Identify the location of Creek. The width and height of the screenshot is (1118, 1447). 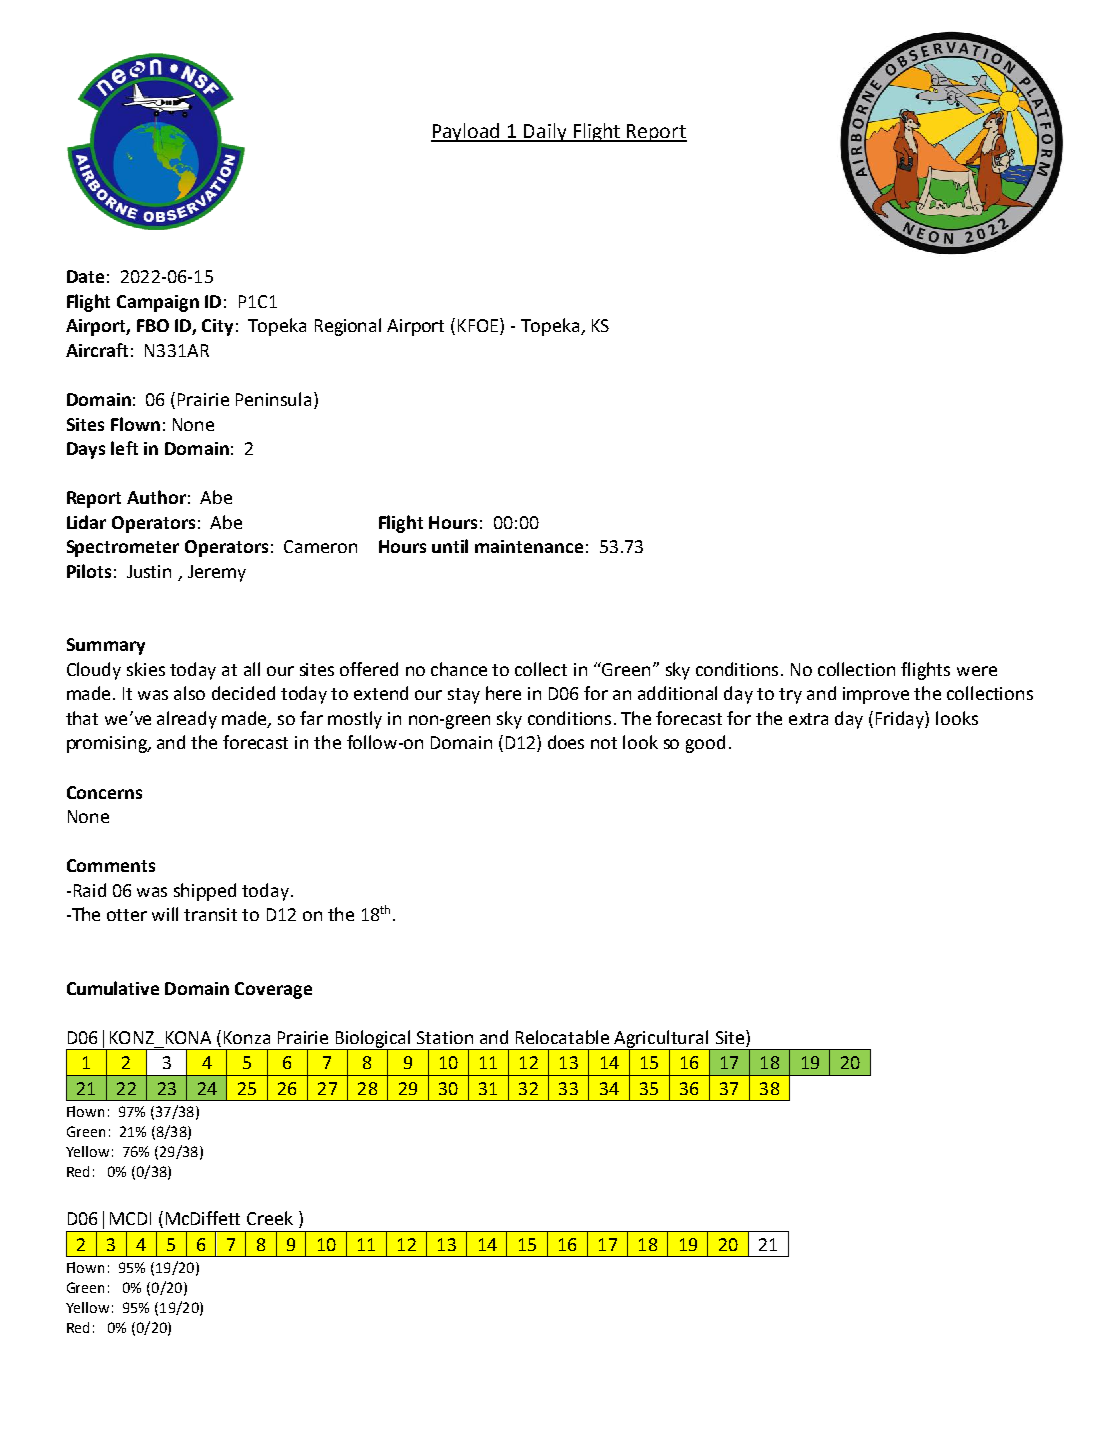
(270, 1218).
